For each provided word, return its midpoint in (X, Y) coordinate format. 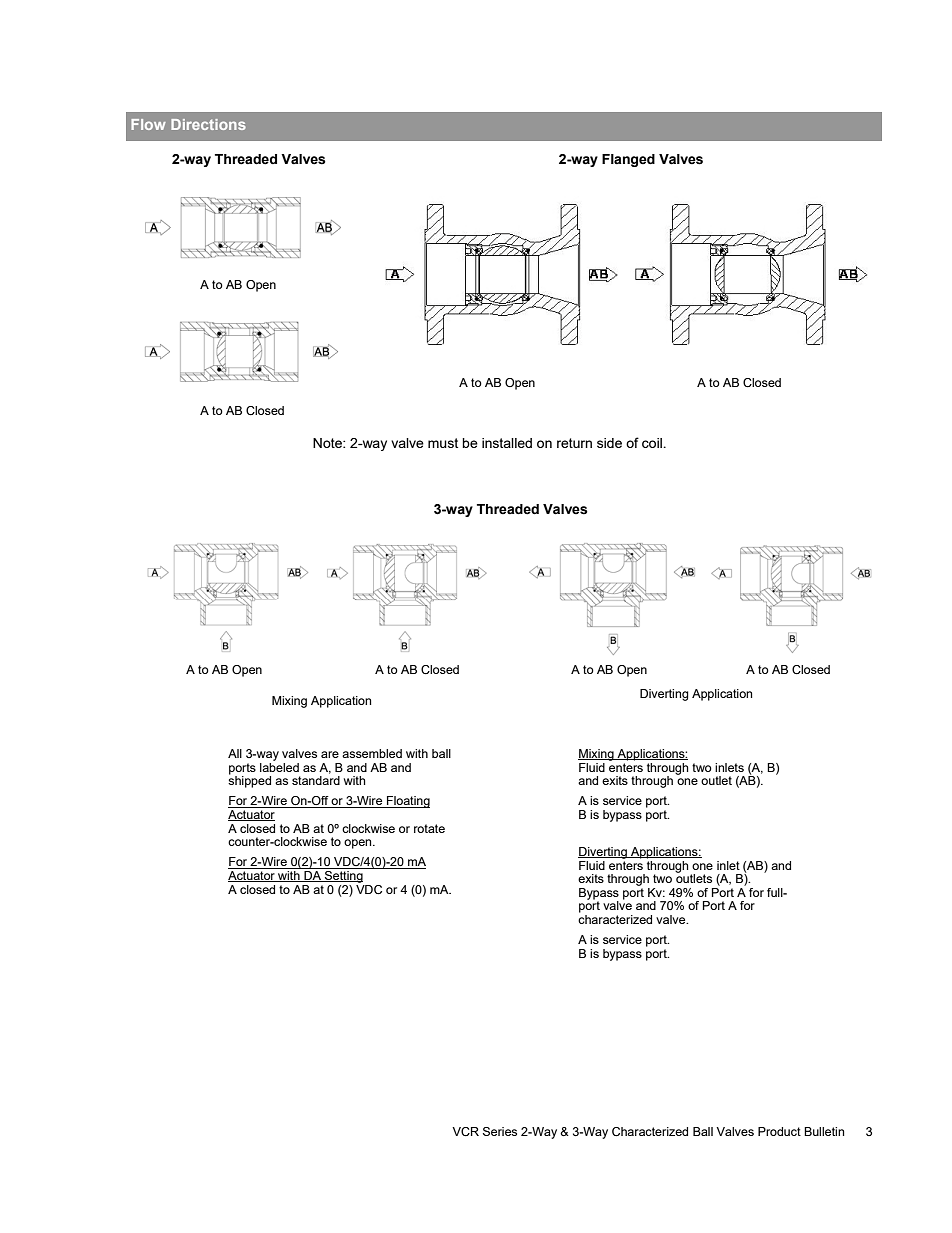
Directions (208, 124)
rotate (429, 828)
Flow (148, 124)
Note (328, 443)
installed (507, 443)
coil (653, 443)
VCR (465, 1131)
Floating (407, 802)
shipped (249, 781)
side (609, 443)
